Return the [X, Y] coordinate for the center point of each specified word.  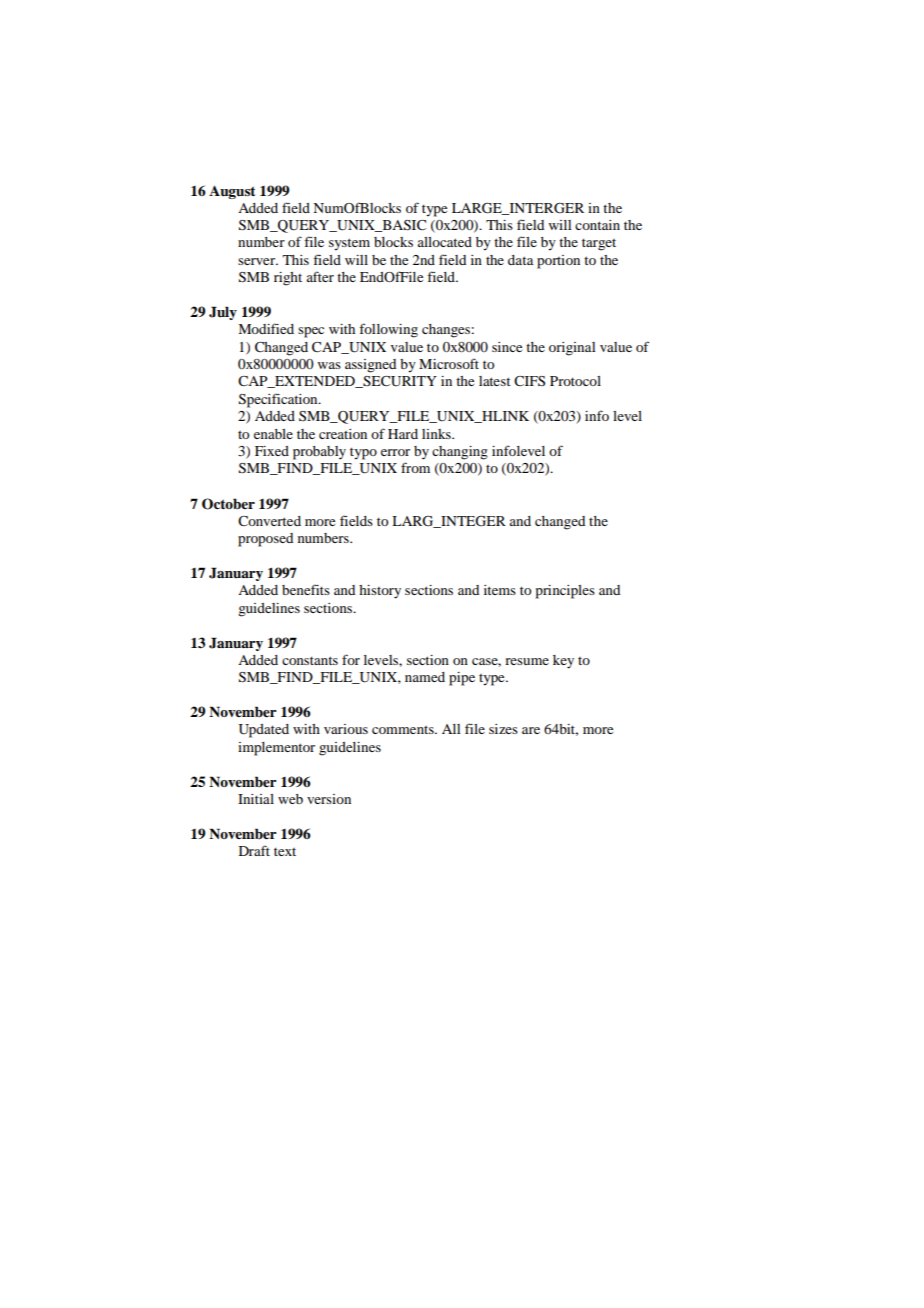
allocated [445, 242]
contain [597, 225]
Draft [254, 850]
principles [565, 592]
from [415, 467]
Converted [269, 521]
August [232, 192]
